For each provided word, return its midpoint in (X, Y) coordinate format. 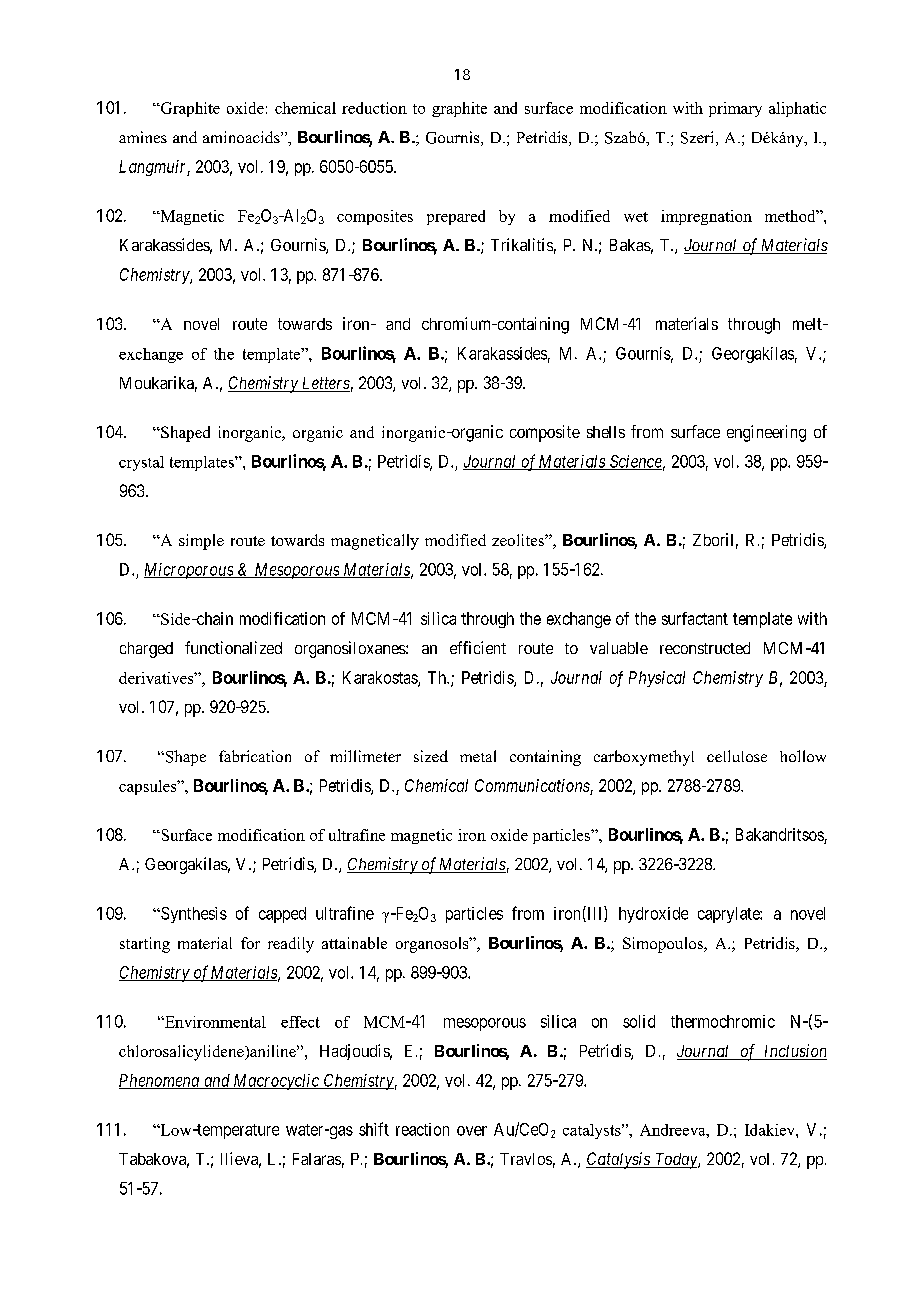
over (472, 1131)
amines (143, 137)
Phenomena (160, 1081)
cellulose (737, 756)
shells (606, 432)
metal (478, 756)
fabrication (255, 756)
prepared (456, 217)
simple (201, 542)
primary (735, 109)
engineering (766, 433)
